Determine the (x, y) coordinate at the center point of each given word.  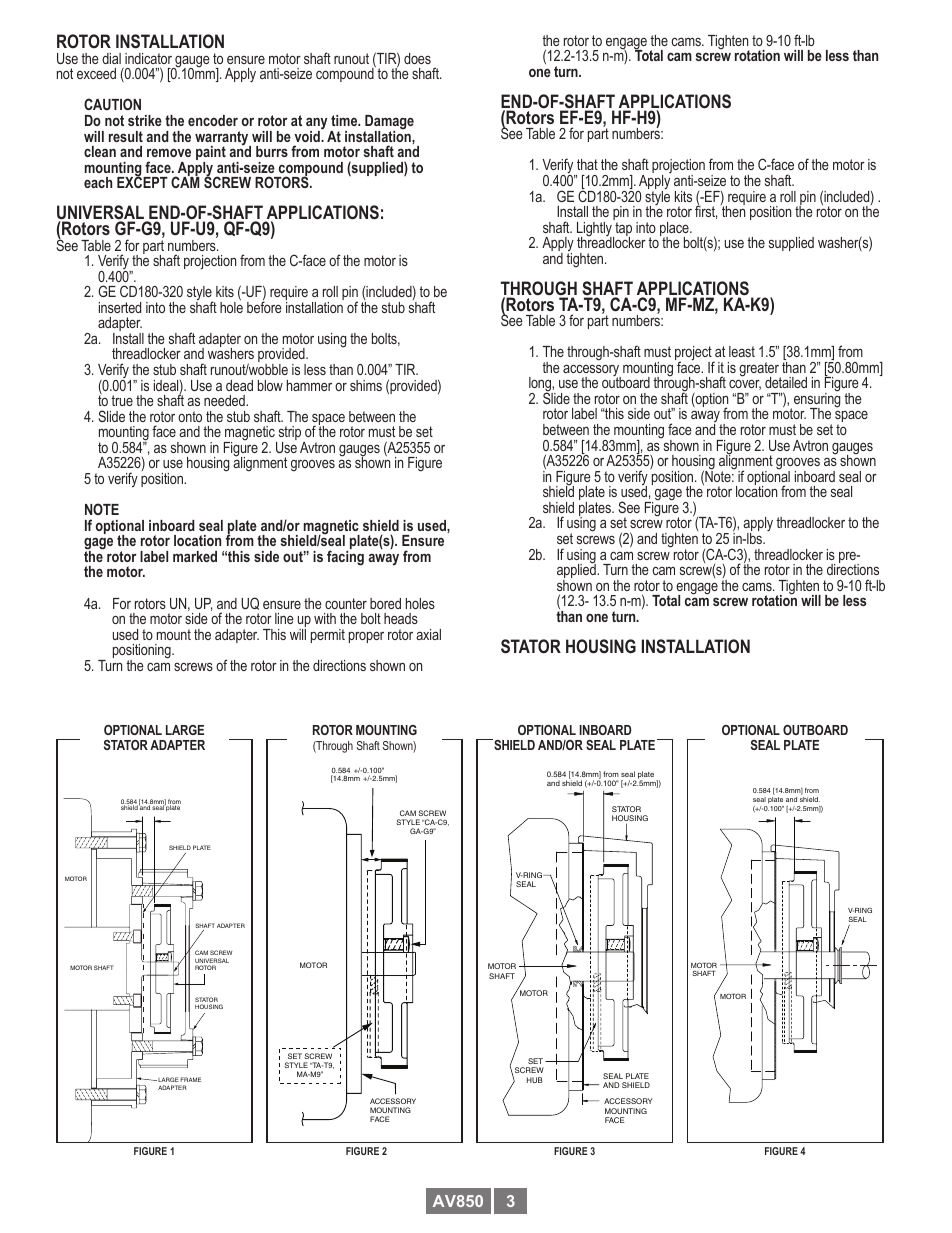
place (675, 230)
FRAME (190, 1079)
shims (366, 385)
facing (345, 558)
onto (190, 416)
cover (745, 384)
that (587, 164)
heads (401, 618)
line (284, 618)
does (417, 58)
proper (366, 637)
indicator (148, 58)
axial (428, 634)
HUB (535, 1080)
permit (328, 636)
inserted (120, 307)
